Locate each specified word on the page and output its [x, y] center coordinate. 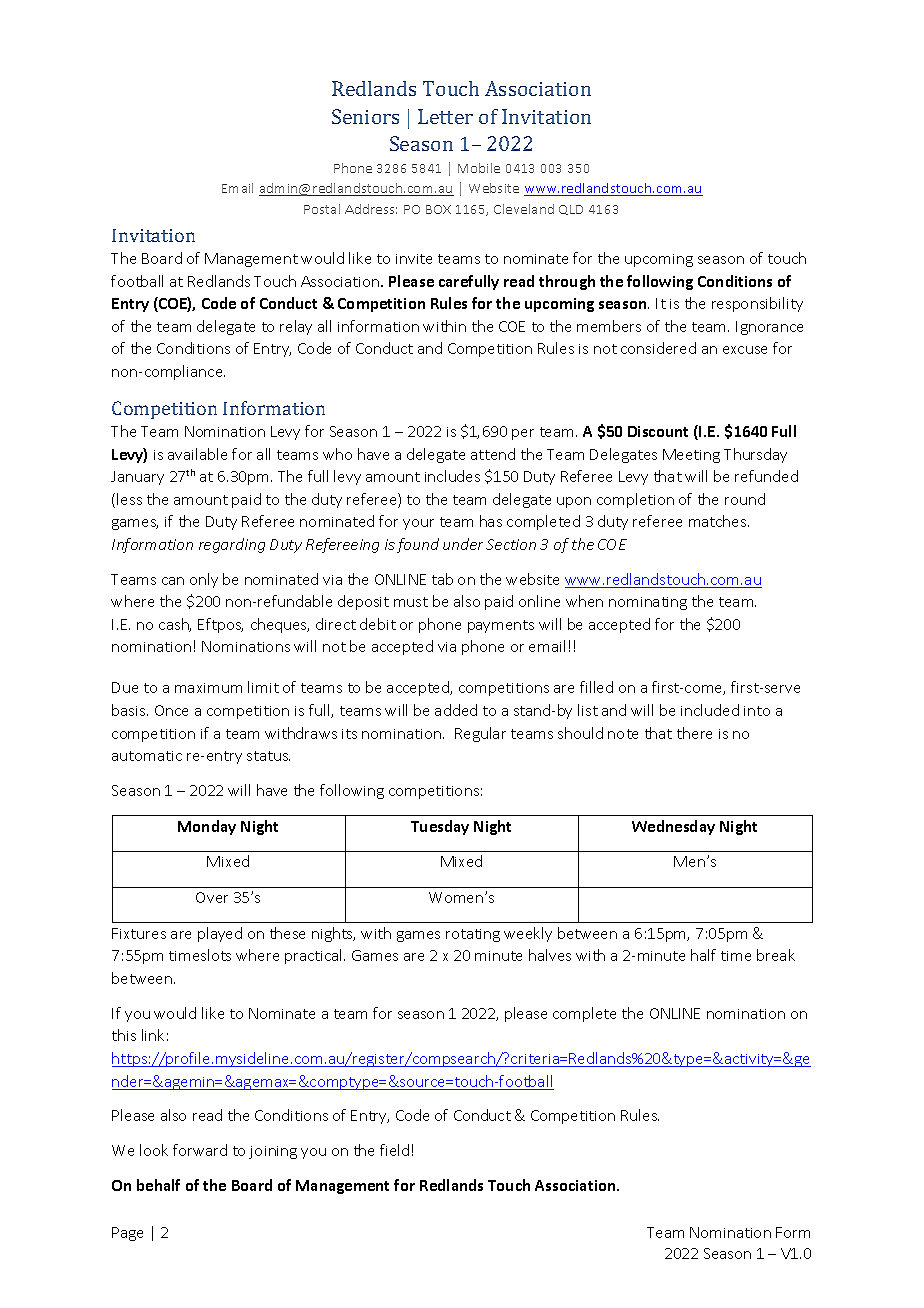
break [776, 955]
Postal [322, 209]
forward [200, 1150]
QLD [571, 210]
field [394, 1150]
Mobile [479, 168]
